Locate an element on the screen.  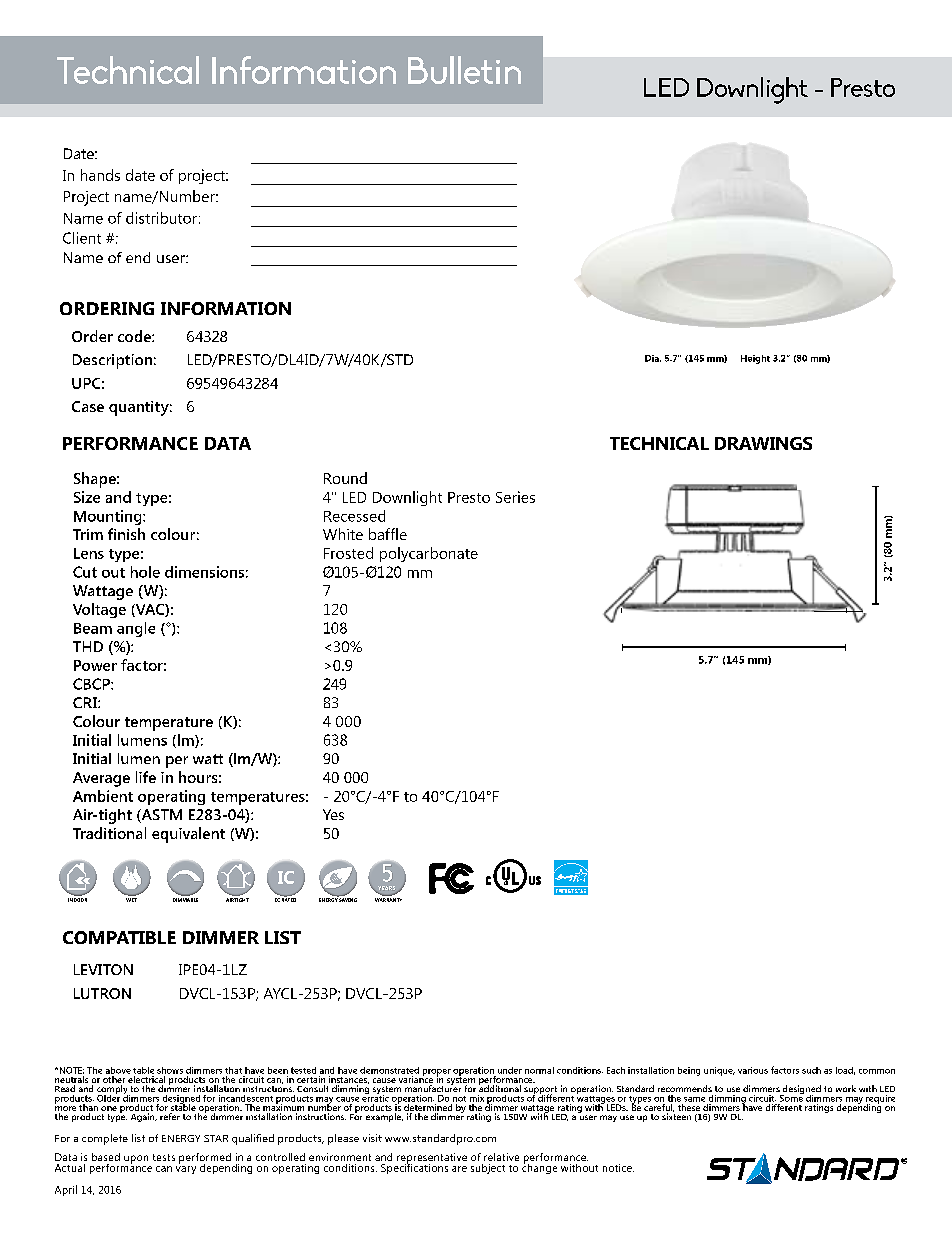
Bulletin is located at coordinates (464, 70).
